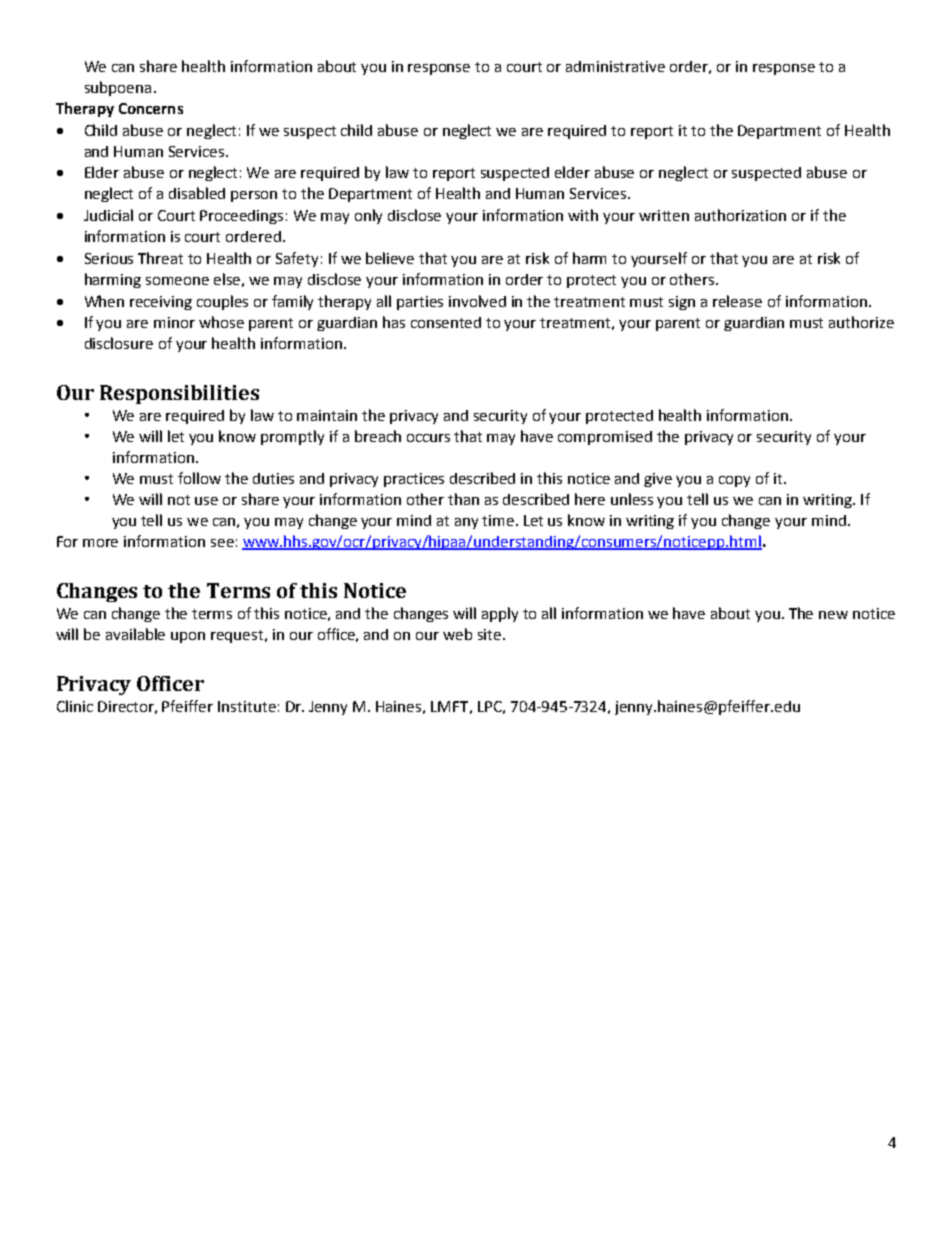  What do you see at coordinates (390, 258) in the screenshot?
I see `believe` at bounding box center [390, 258].
